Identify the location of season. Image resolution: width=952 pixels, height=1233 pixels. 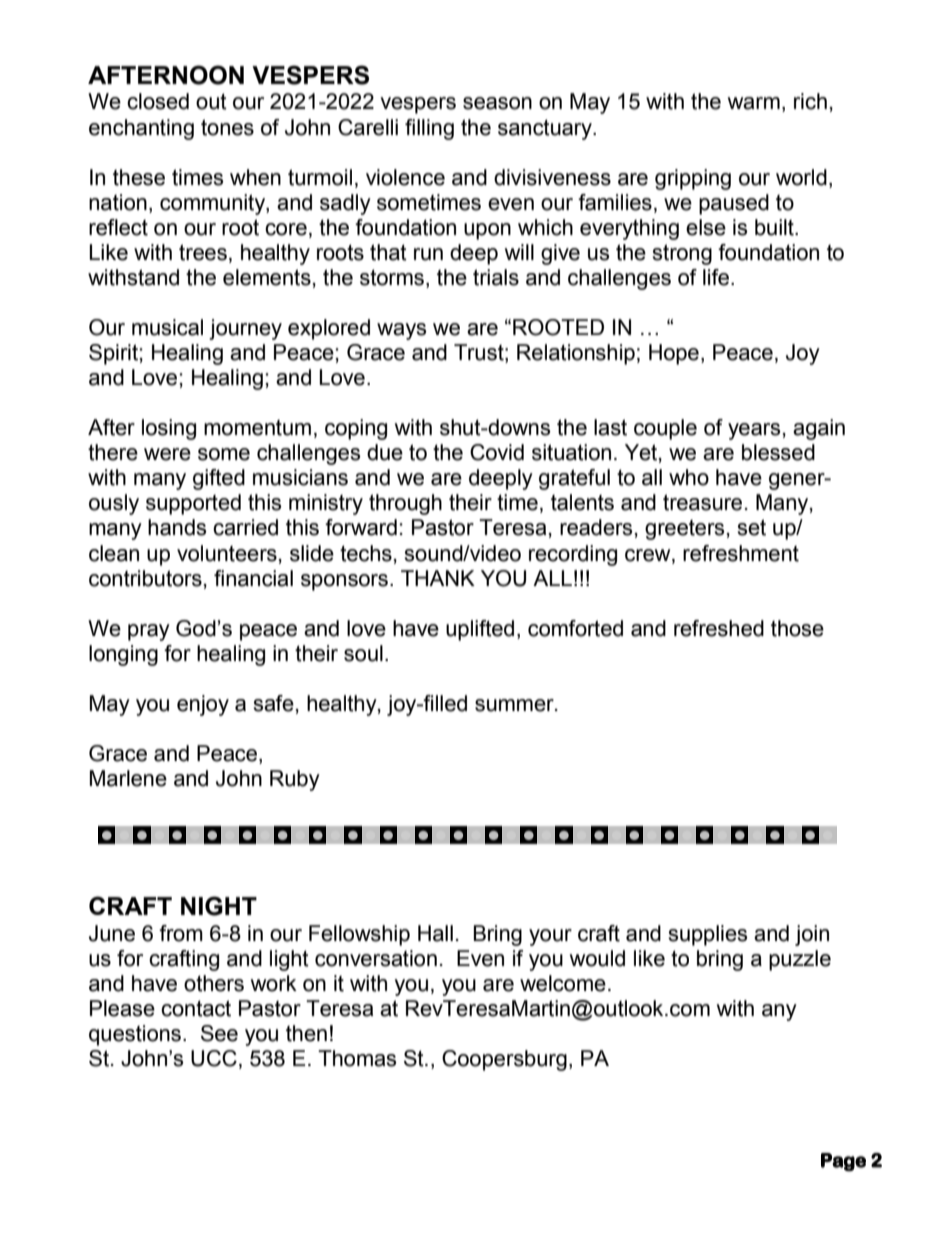
(497, 103).
